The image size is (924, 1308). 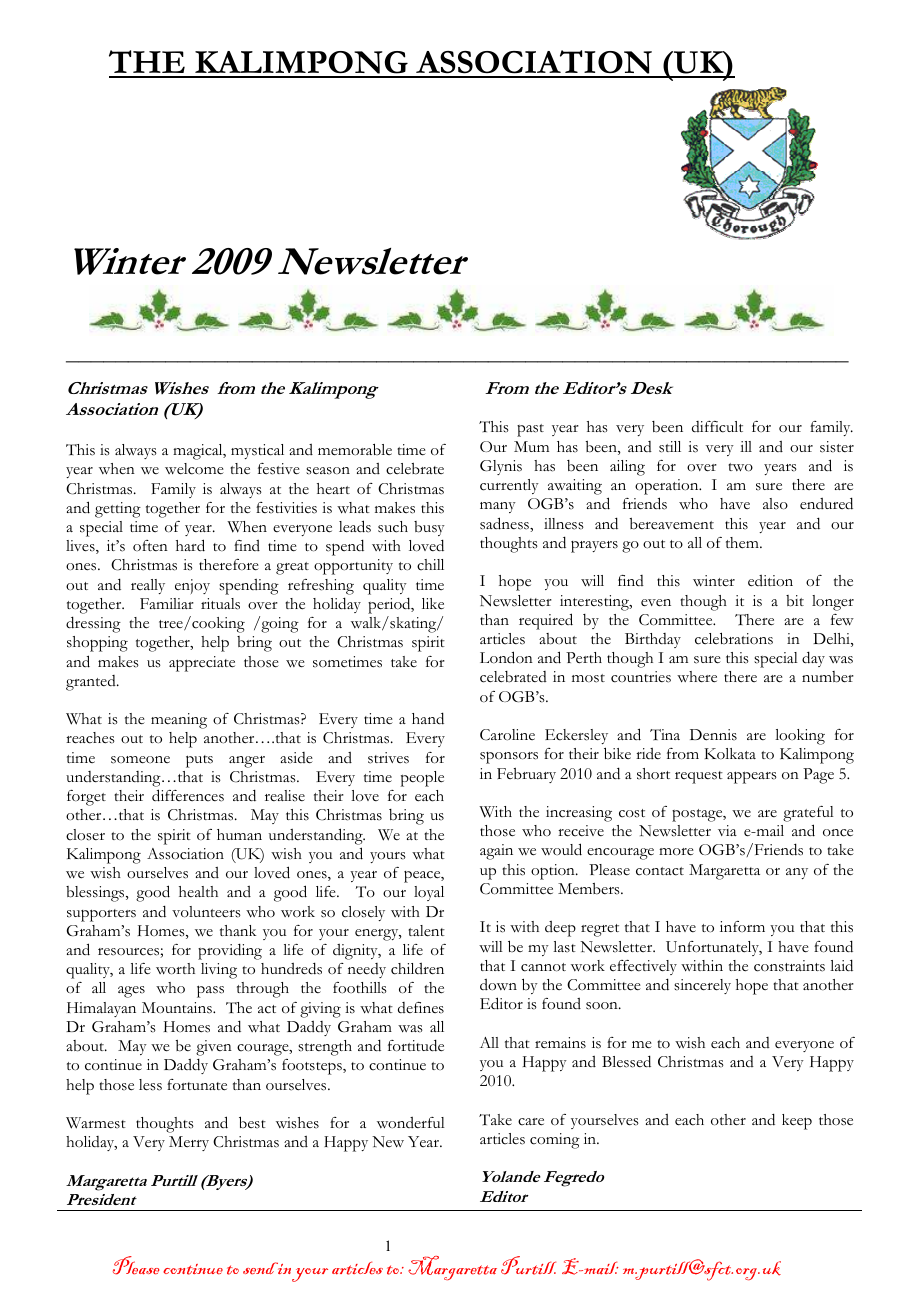 What do you see at coordinates (189, 1143) in the document?
I see `Merry` at bounding box center [189, 1143].
